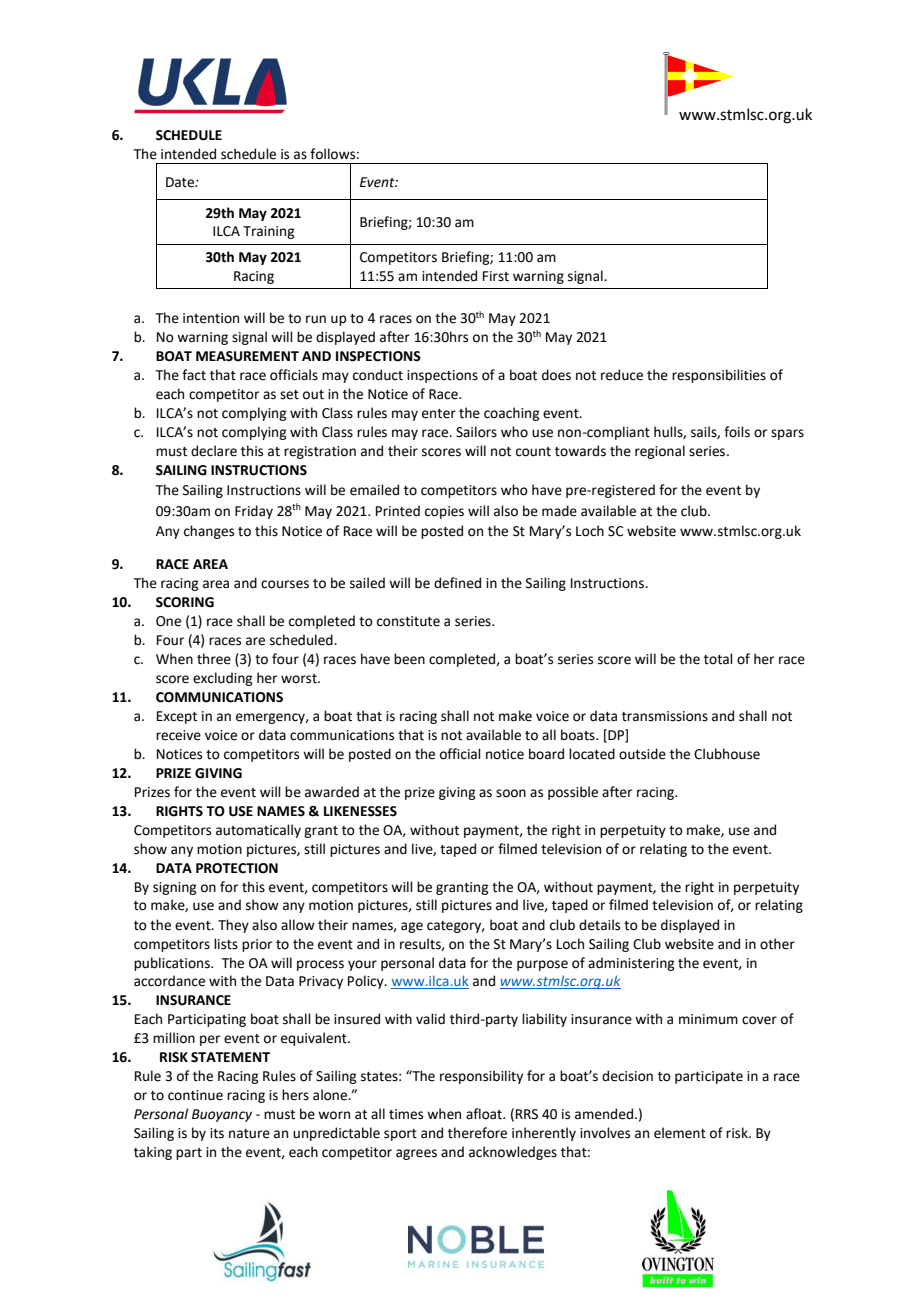 This document has height=1308, width=924. Describe the element at coordinates (217, 1133) in the document. I see `its` at that location.
